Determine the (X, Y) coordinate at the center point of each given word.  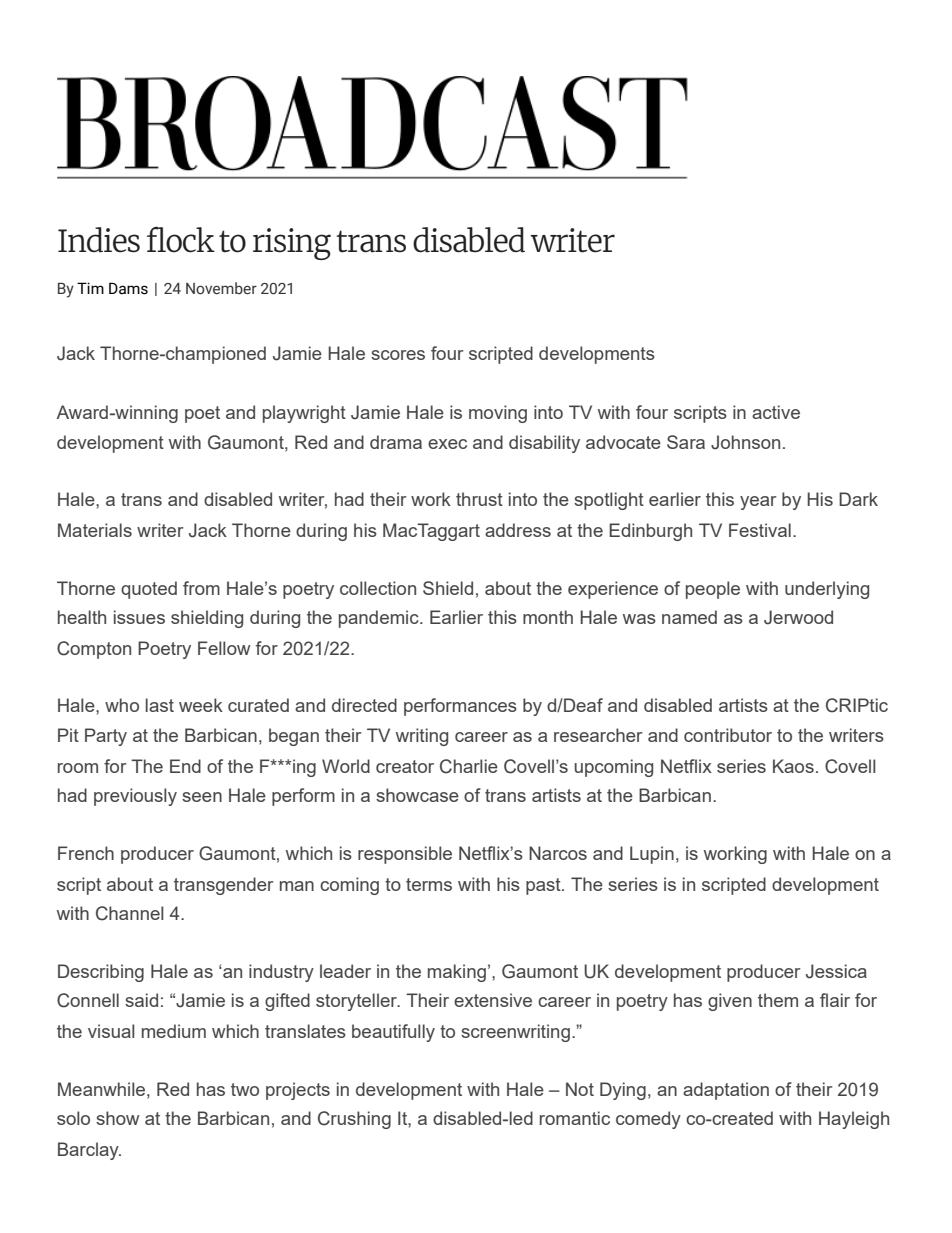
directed (364, 705)
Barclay (89, 1151)
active (776, 412)
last (160, 705)
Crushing (354, 1120)
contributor (728, 735)
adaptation (726, 1091)
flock (181, 239)
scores (398, 355)
